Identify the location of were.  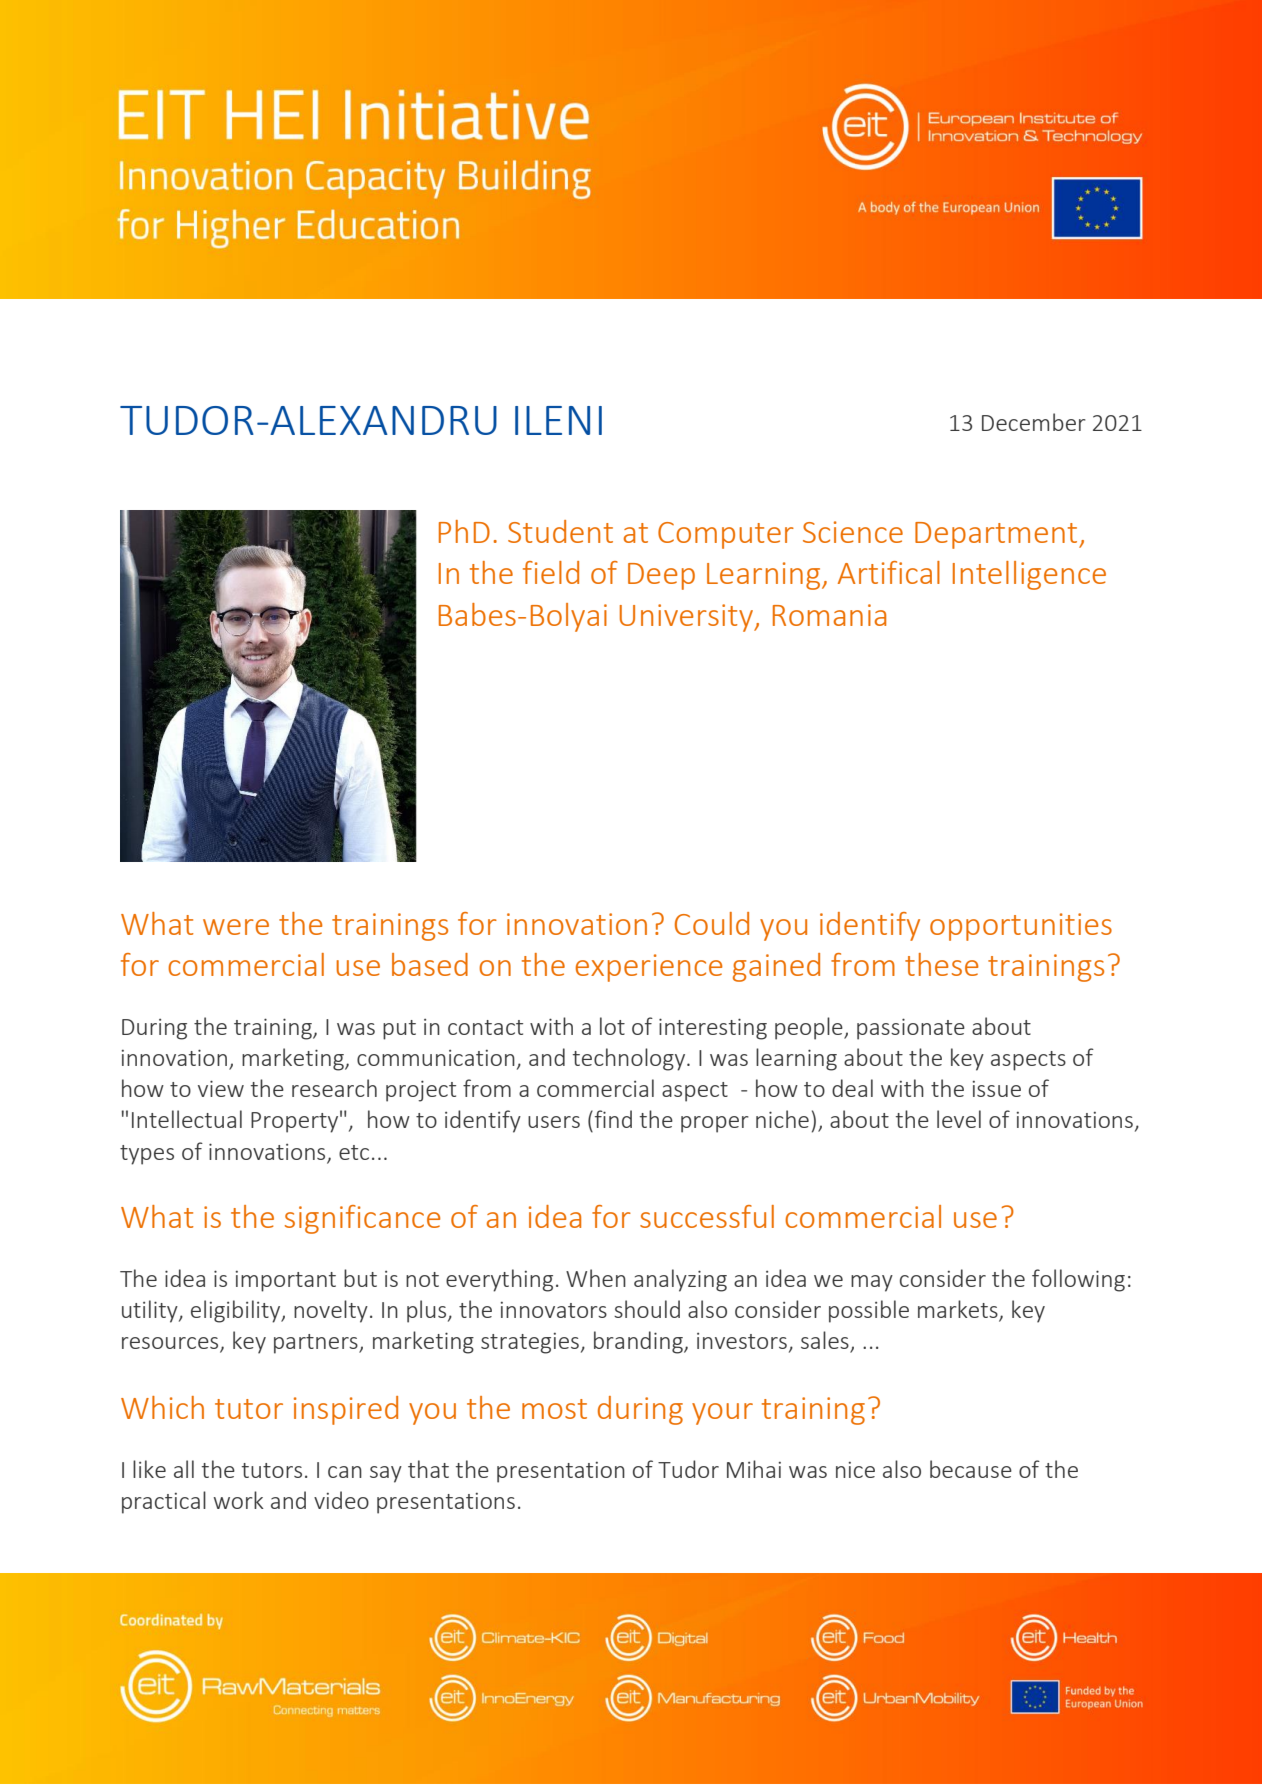
(236, 927).
